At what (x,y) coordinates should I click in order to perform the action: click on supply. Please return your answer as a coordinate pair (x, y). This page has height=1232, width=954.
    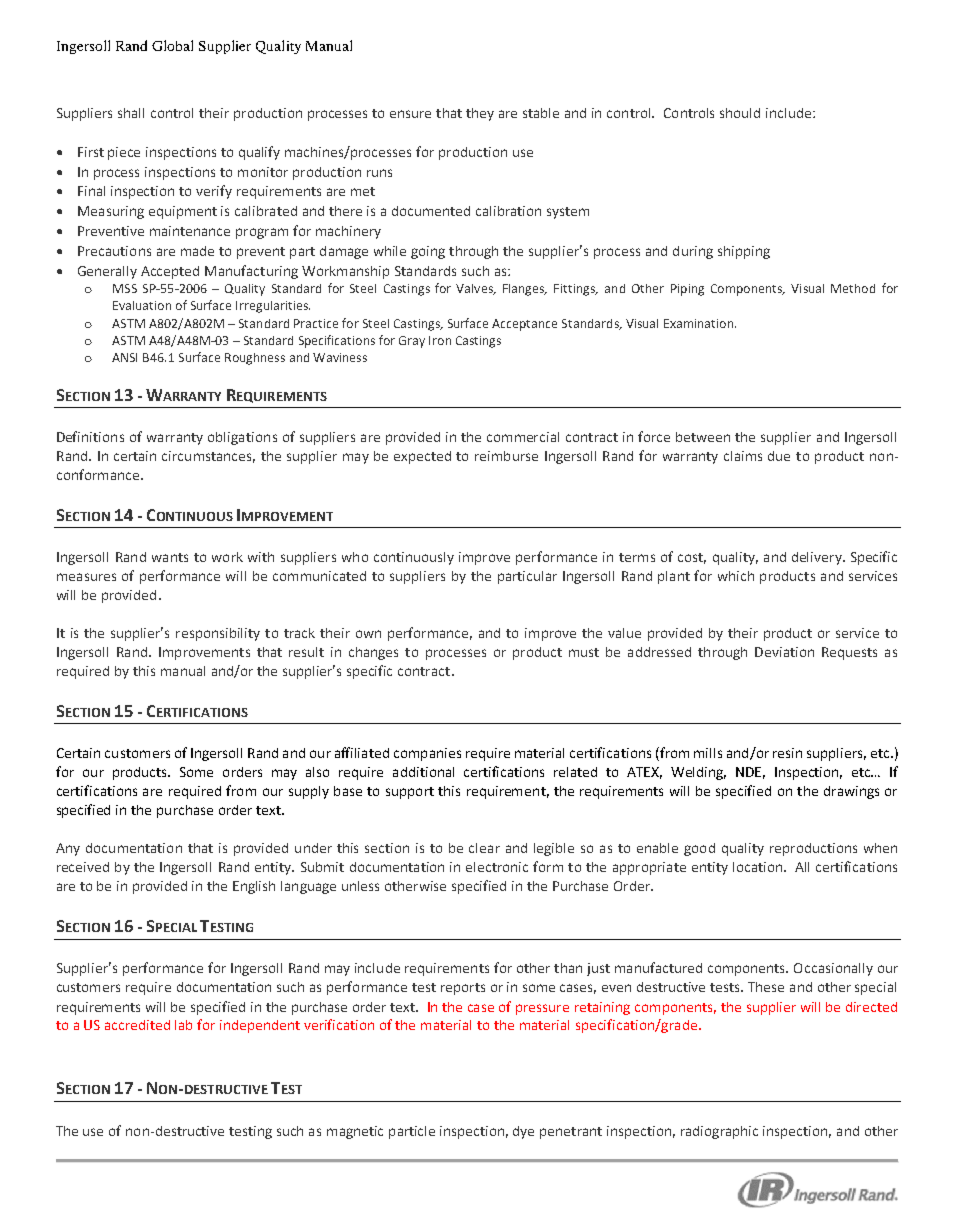
    Looking at the image, I should click on (309, 792).
